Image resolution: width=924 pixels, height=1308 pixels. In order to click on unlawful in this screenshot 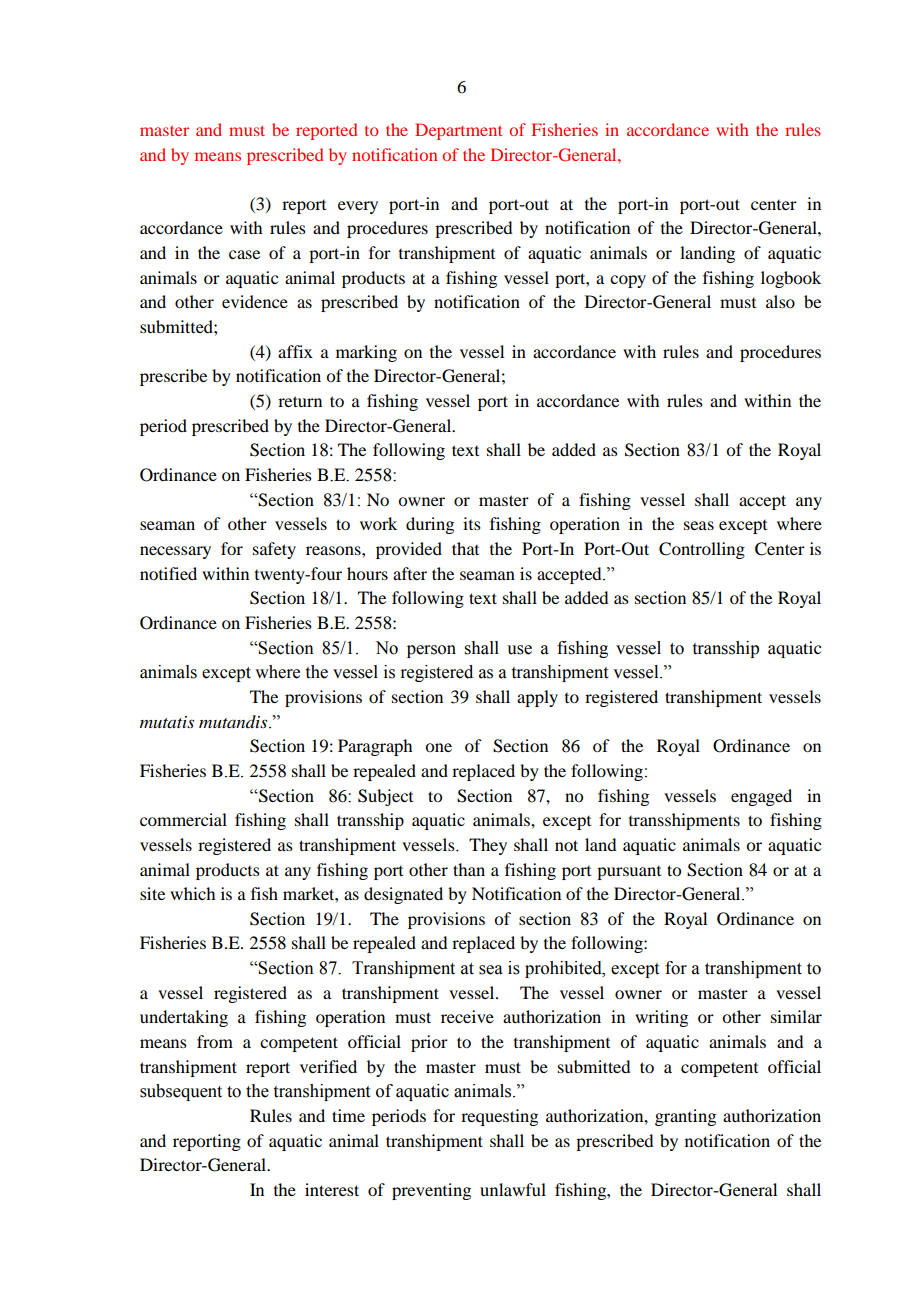, I will do `click(513, 1189)`.
